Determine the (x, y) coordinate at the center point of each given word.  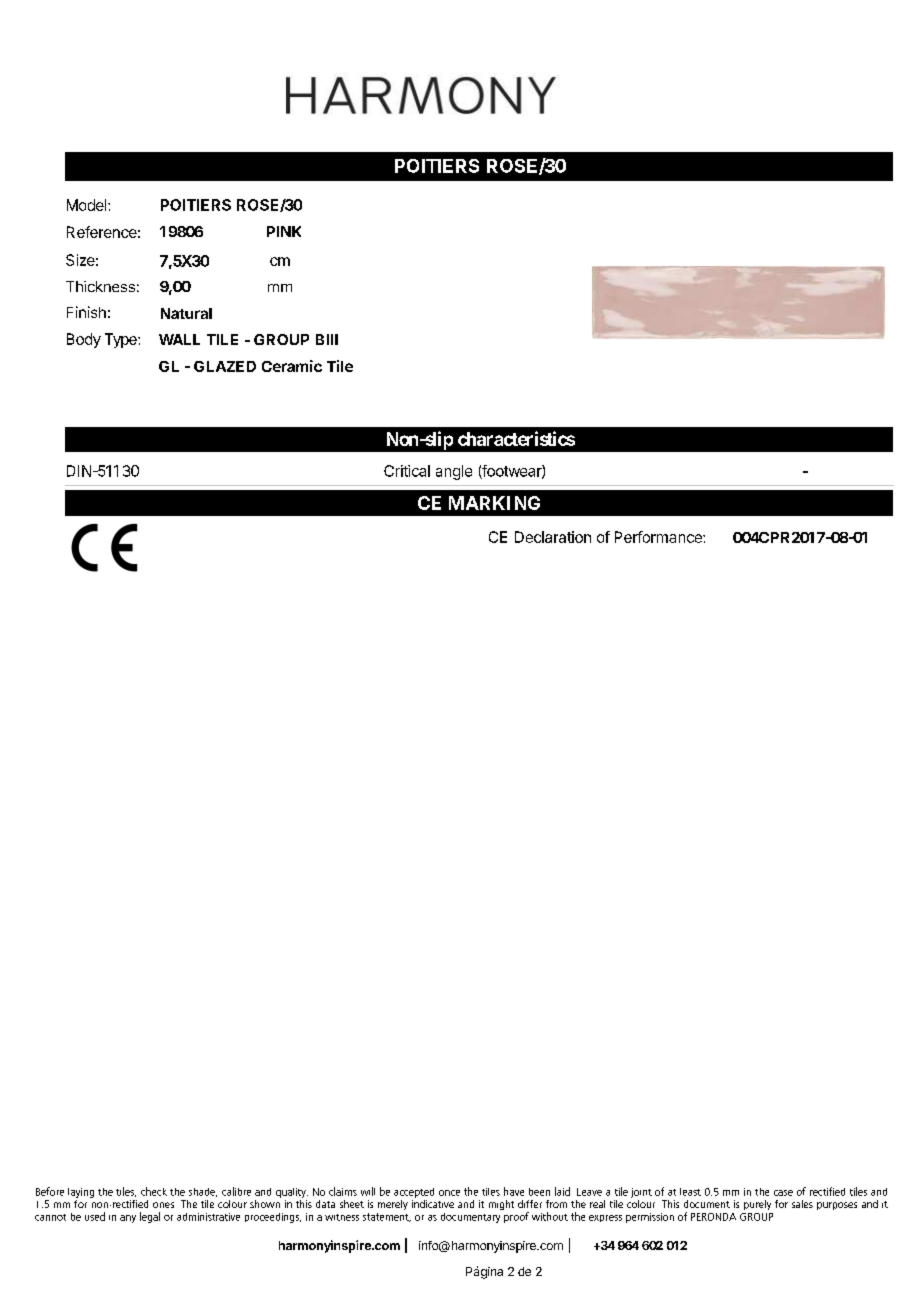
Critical (407, 471)
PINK (284, 231)
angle (454, 472)
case (783, 1193)
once (449, 1193)
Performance (659, 537)
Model (88, 205)
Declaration (553, 537)
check (154, 1191)
